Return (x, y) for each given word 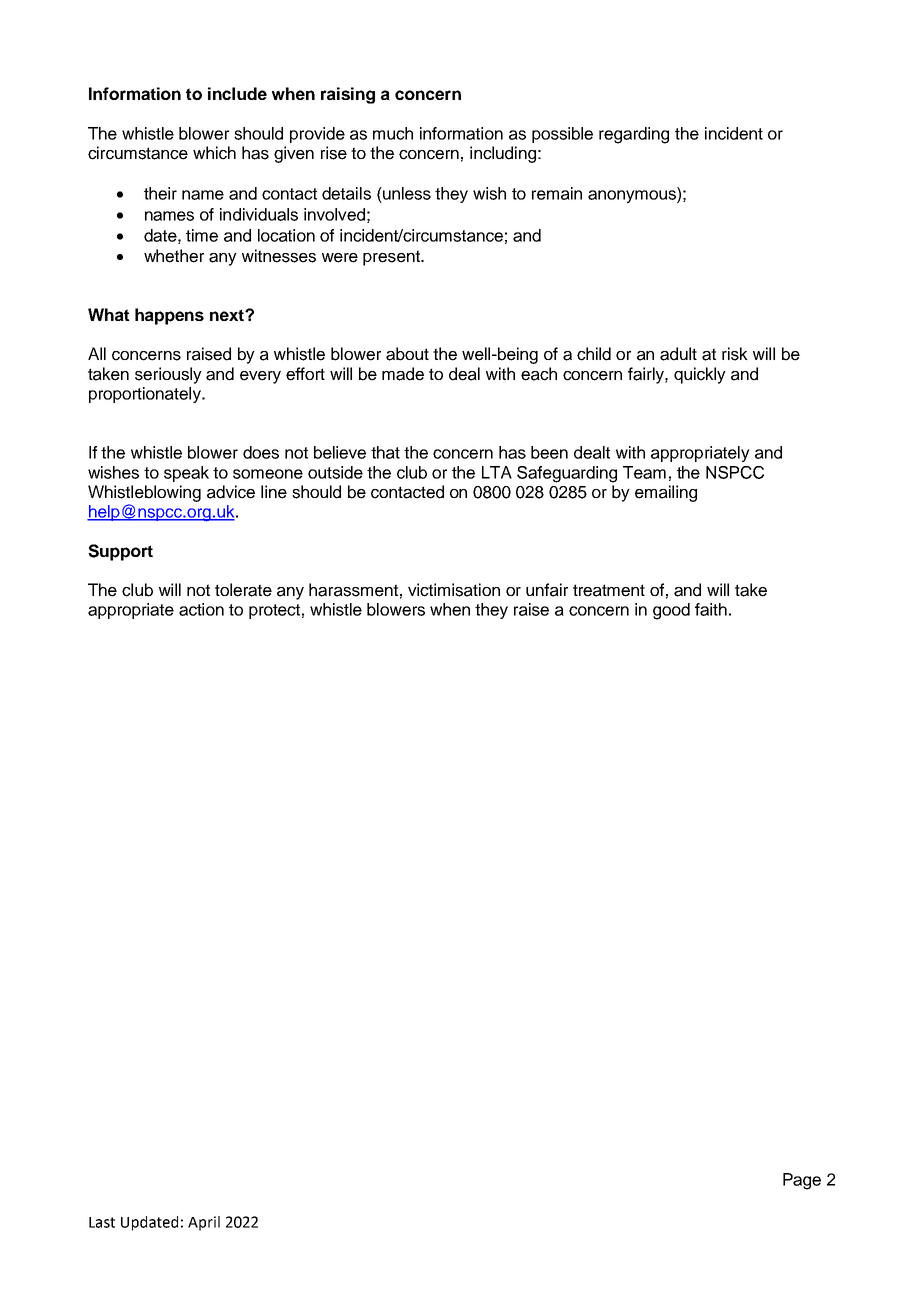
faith (711, 609)
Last (102, 1222)
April (204, 1223)
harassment (353, 590)
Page (802, 1181)
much (393, 133)
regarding (634, 135)
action (201, 609)
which (214, 153)
